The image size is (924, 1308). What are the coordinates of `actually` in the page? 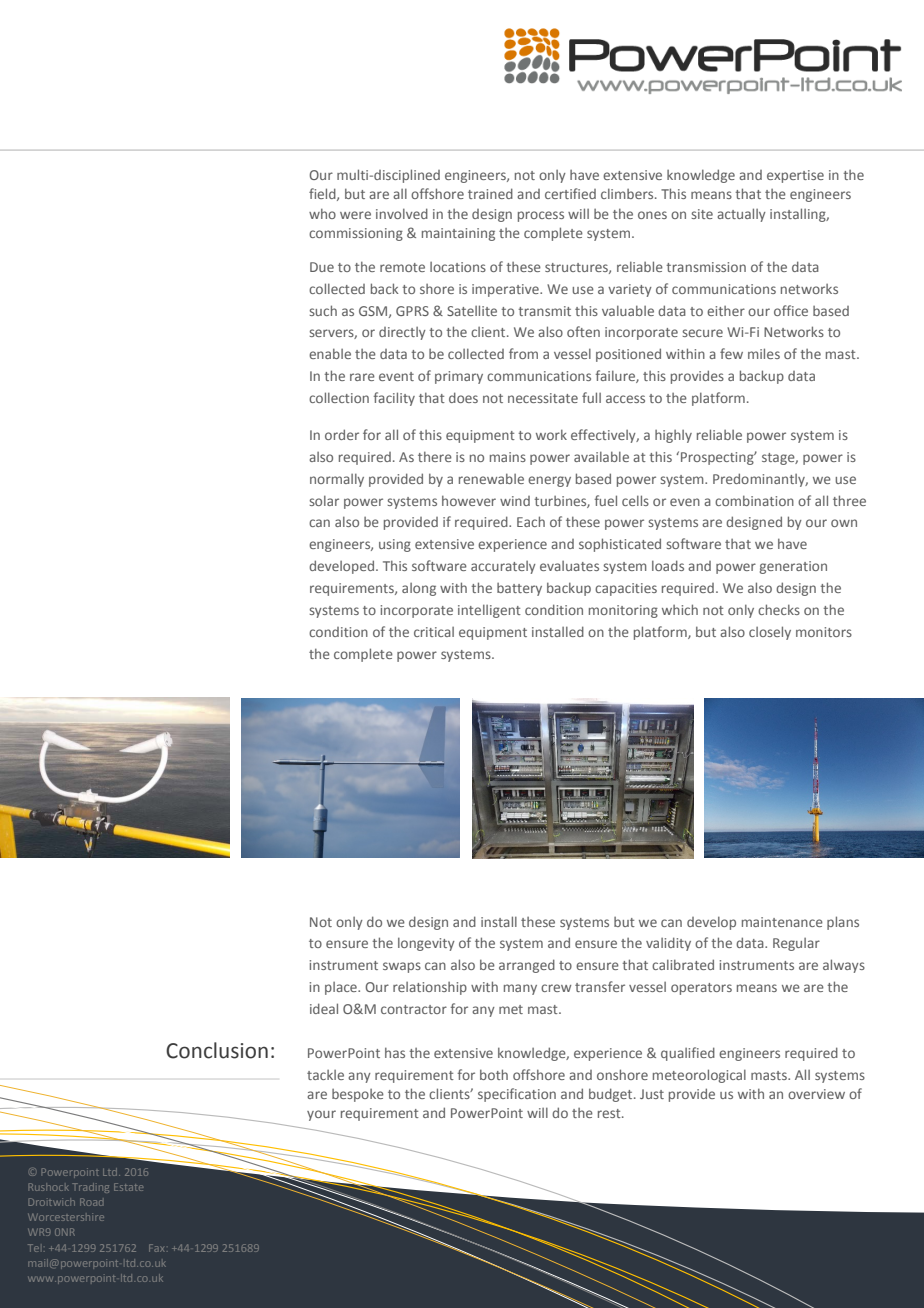 It's located at (741, 215).
